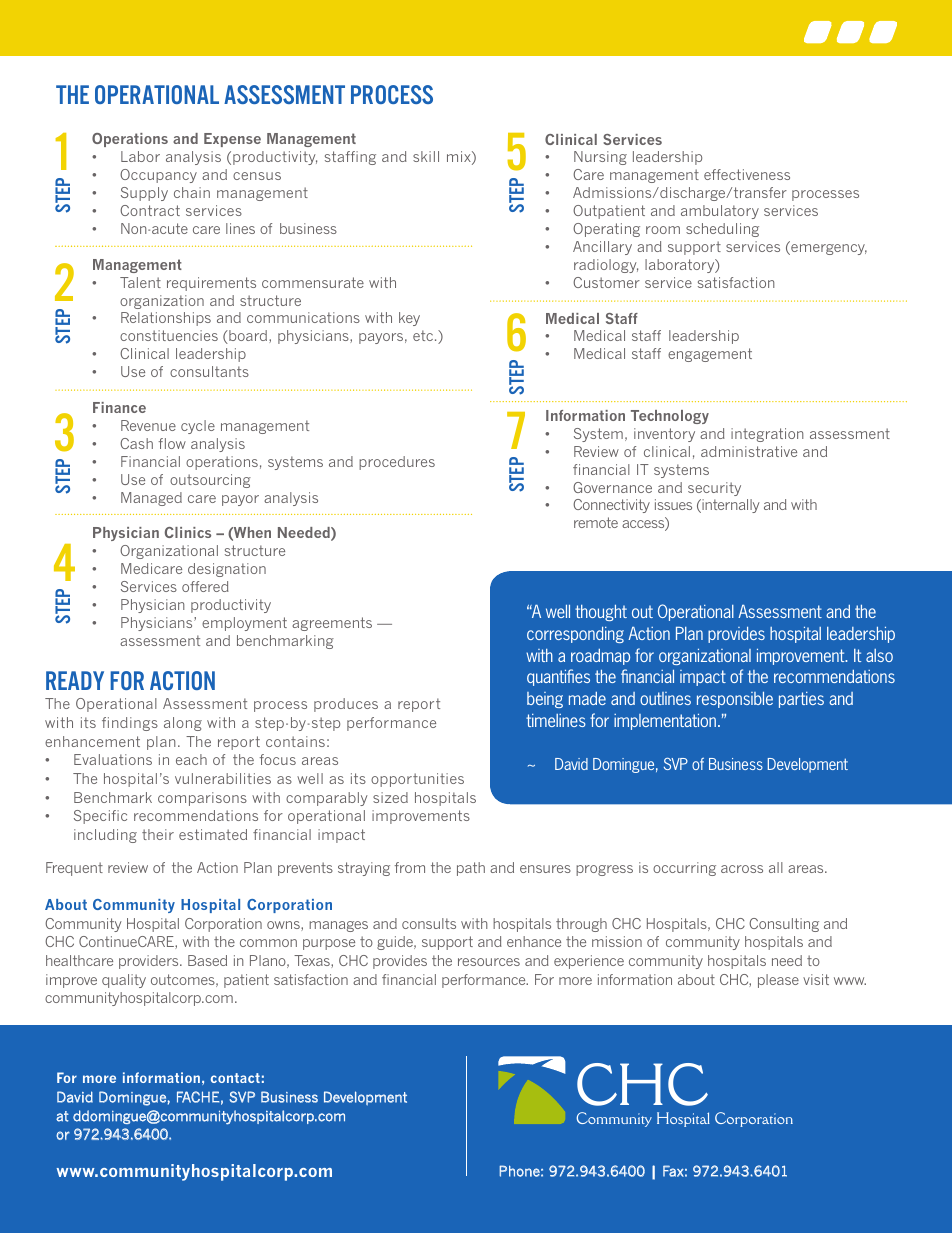 This document has width=952, height=1233. What do you see at coordinates (747, 174) in the document?
I see `effectiveness` at bounding box center [747, 174].
